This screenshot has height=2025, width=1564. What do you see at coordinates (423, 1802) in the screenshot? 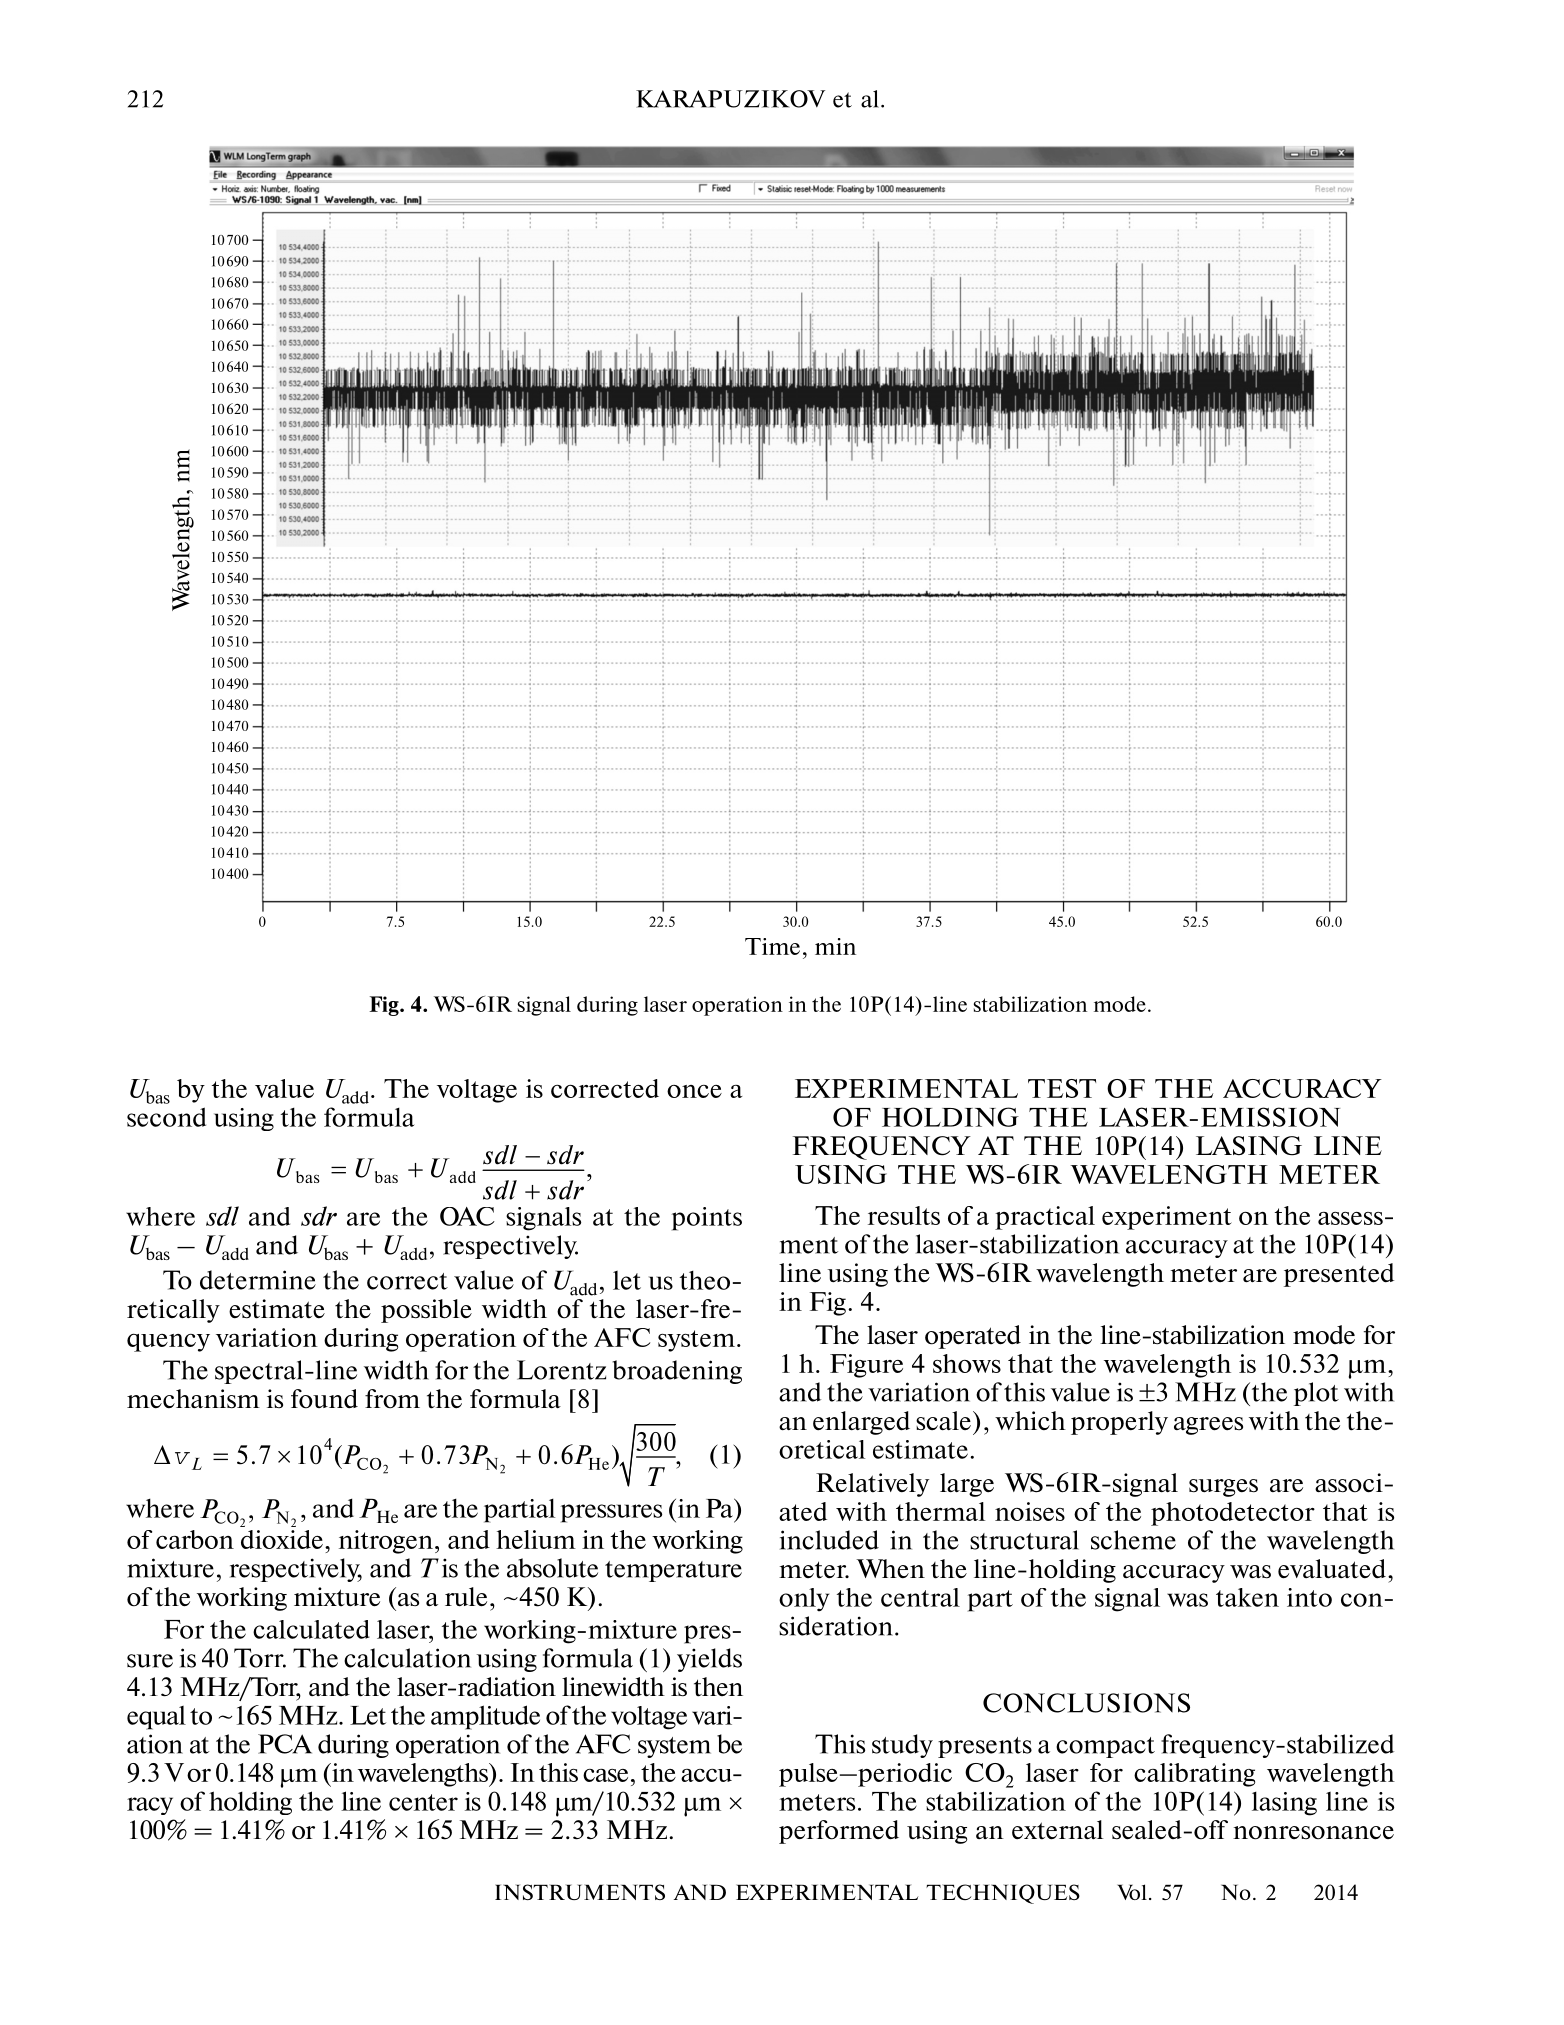
I see `center` at bounding box center [423, 1802].
